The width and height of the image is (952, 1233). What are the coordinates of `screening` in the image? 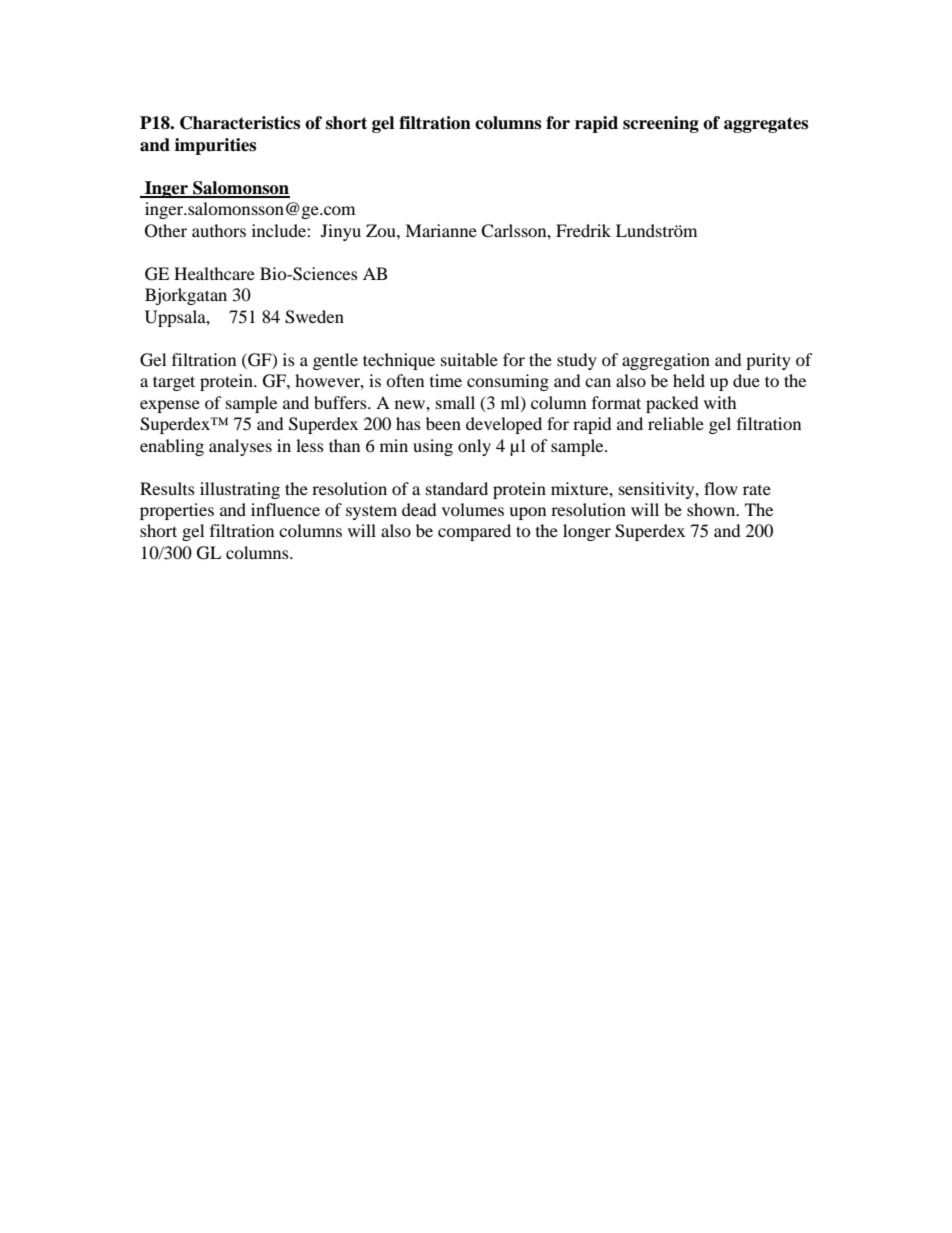 It's located at (661, 124).
